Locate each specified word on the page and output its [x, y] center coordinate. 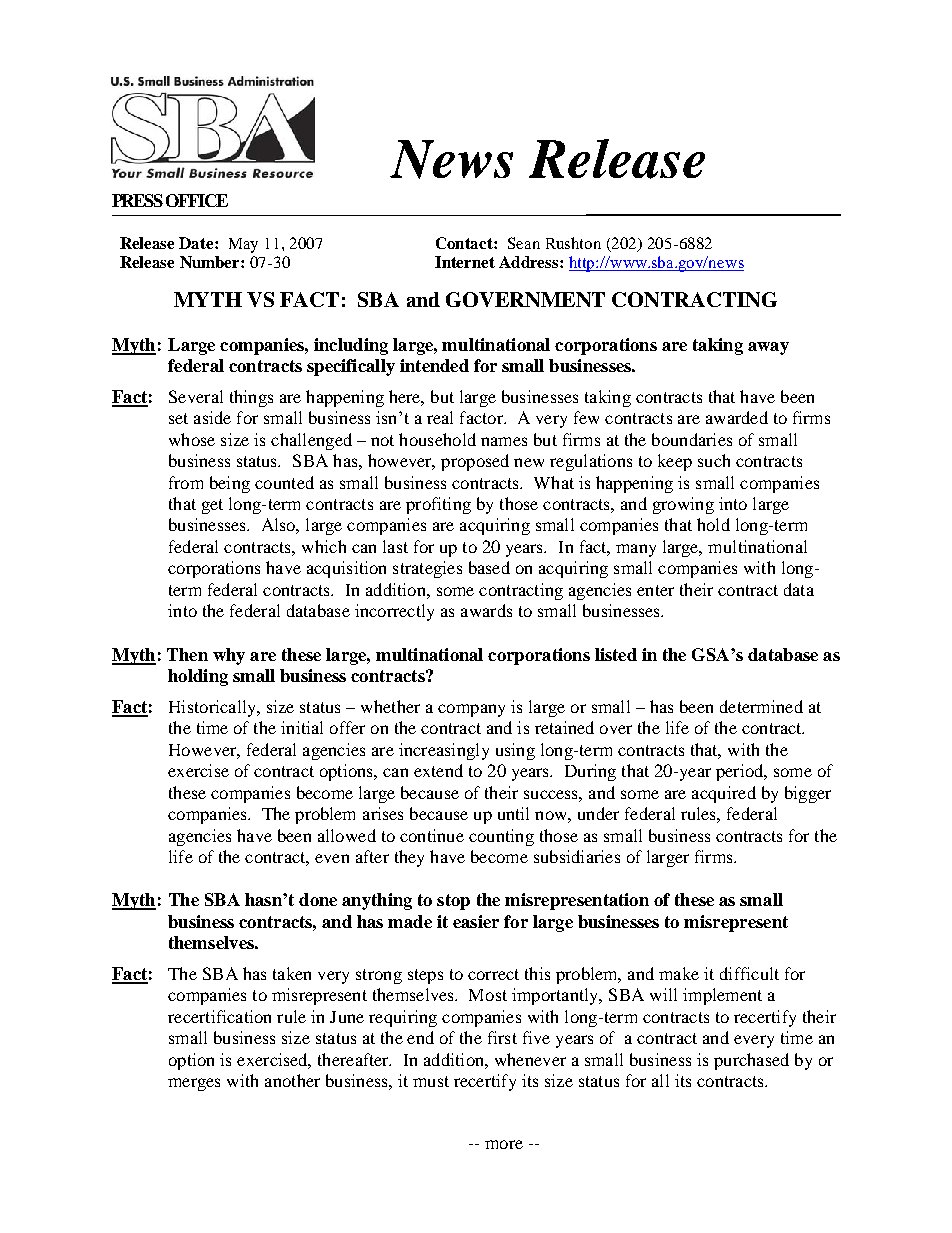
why [229, 656]
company [471, 710]
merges [194, 1084]
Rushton [573, 243]
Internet [465, 262]
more [504, 1144]
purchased [751, 1061]
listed [616, 654]
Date [197, 243]
